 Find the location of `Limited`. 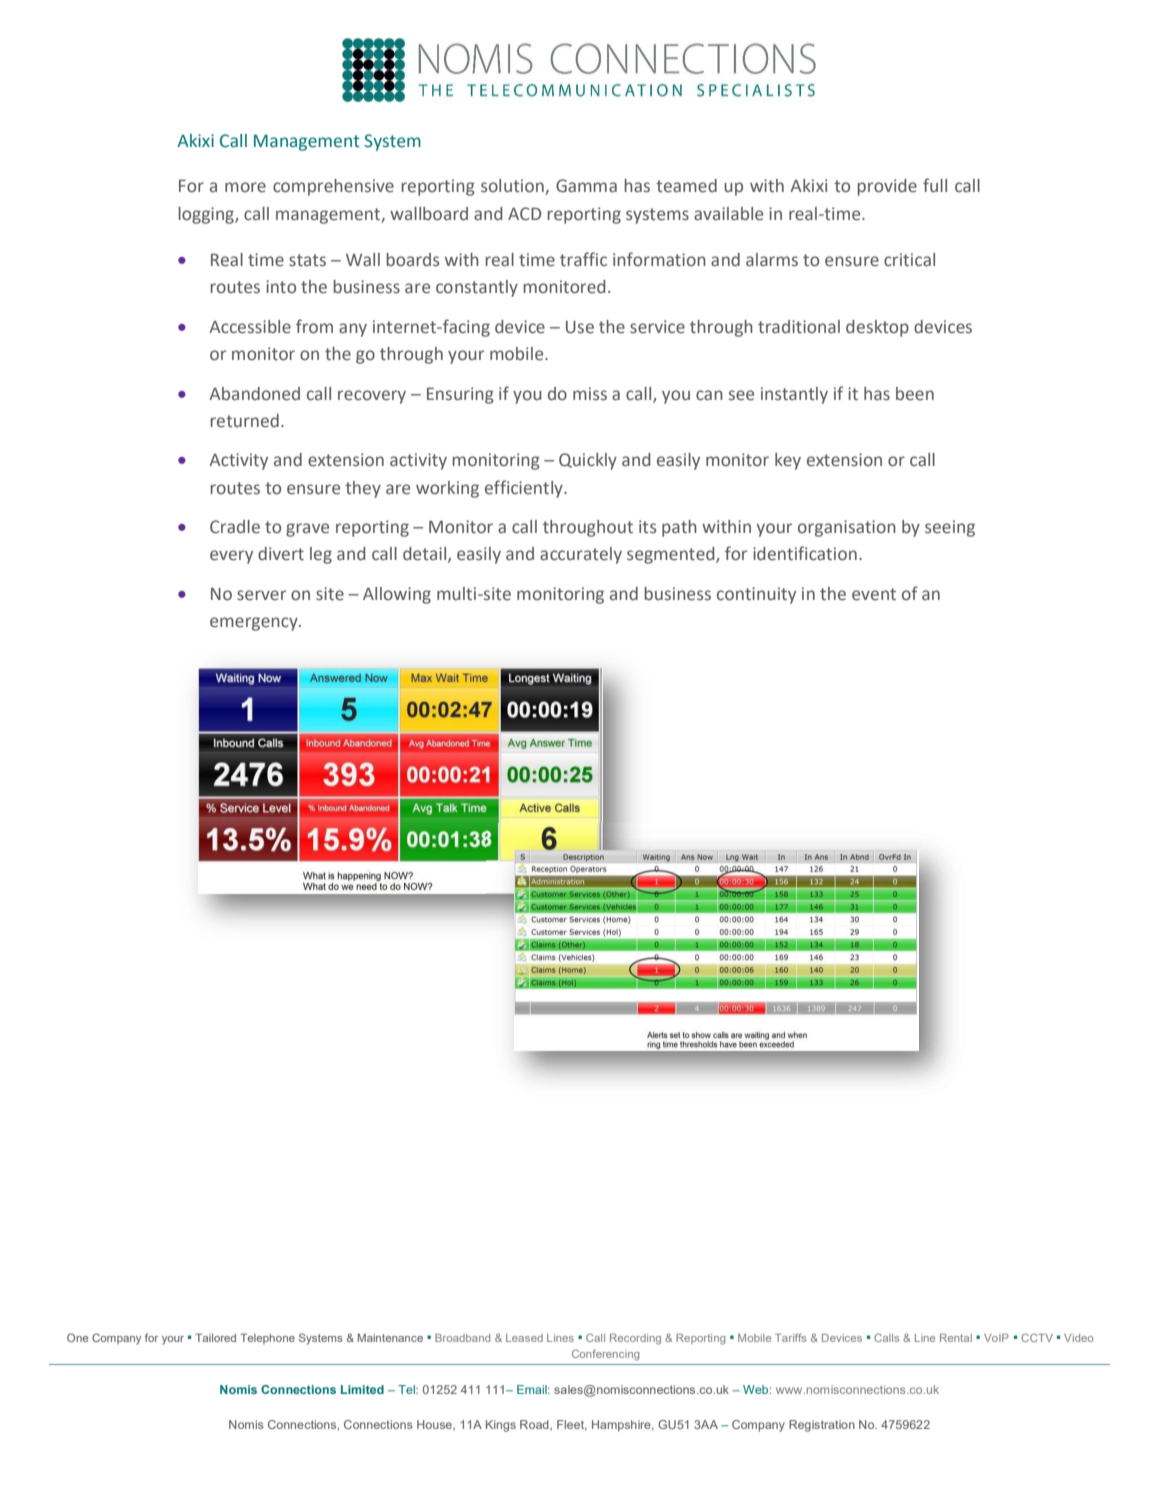

Limited is located at coordinates (362, 1389).
